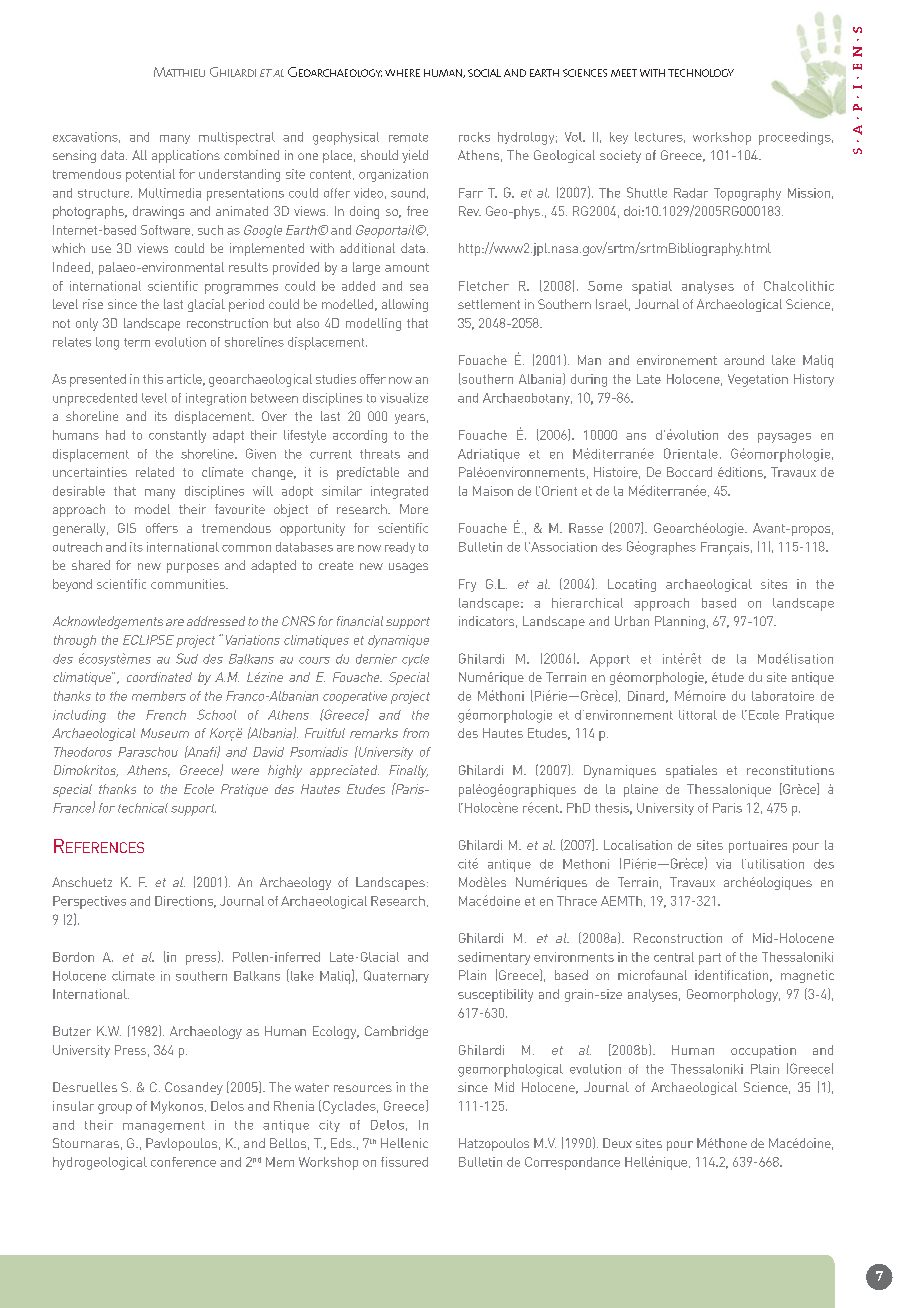 This image has width=924, height=1308. I want to click on applications, so click(186, 156).
